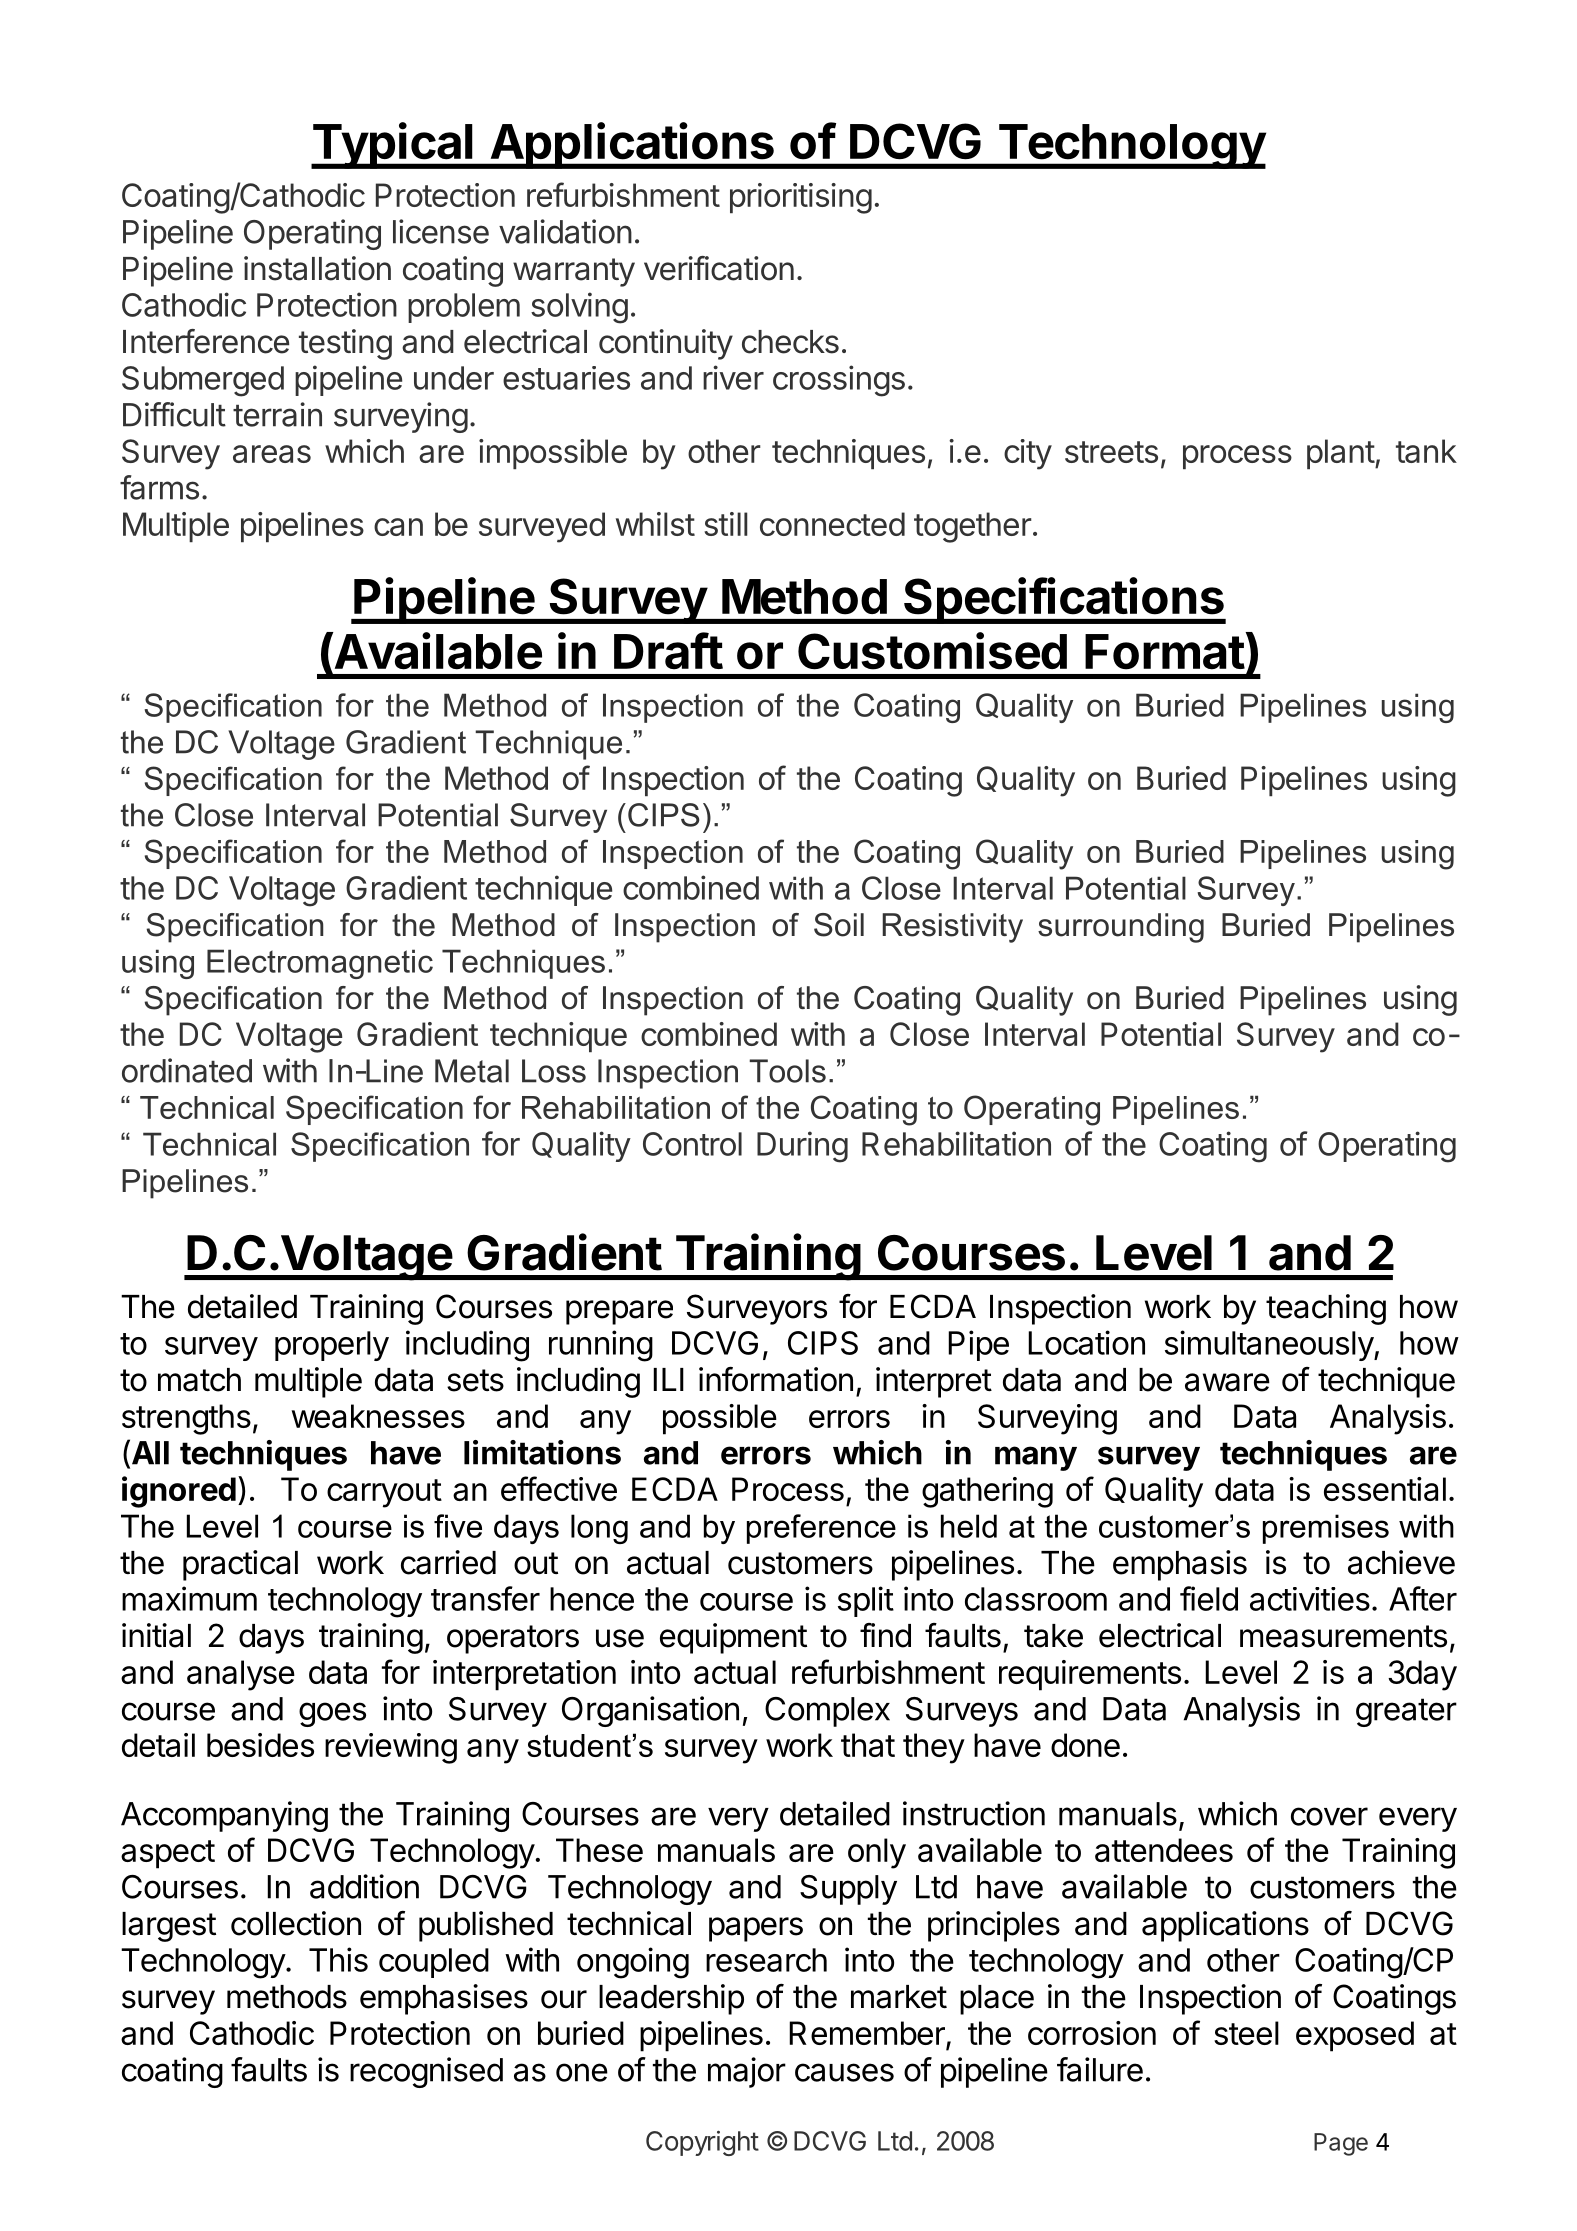  I want to click on steel, so click(1246, 2033).
